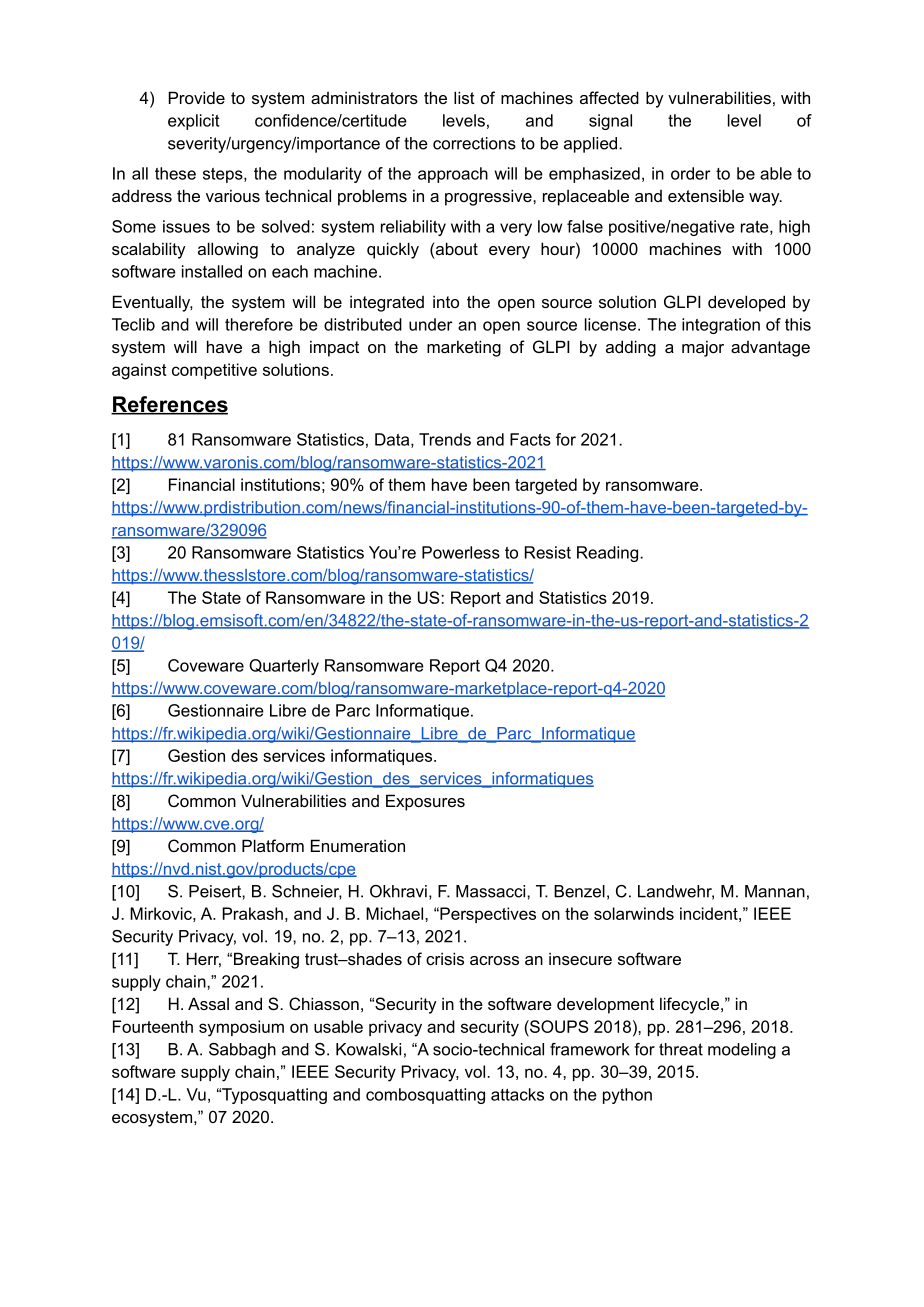 Image resolution: width=924 pixels, height=1307 pixels. I want to click on Reading, so click(607, 554).
